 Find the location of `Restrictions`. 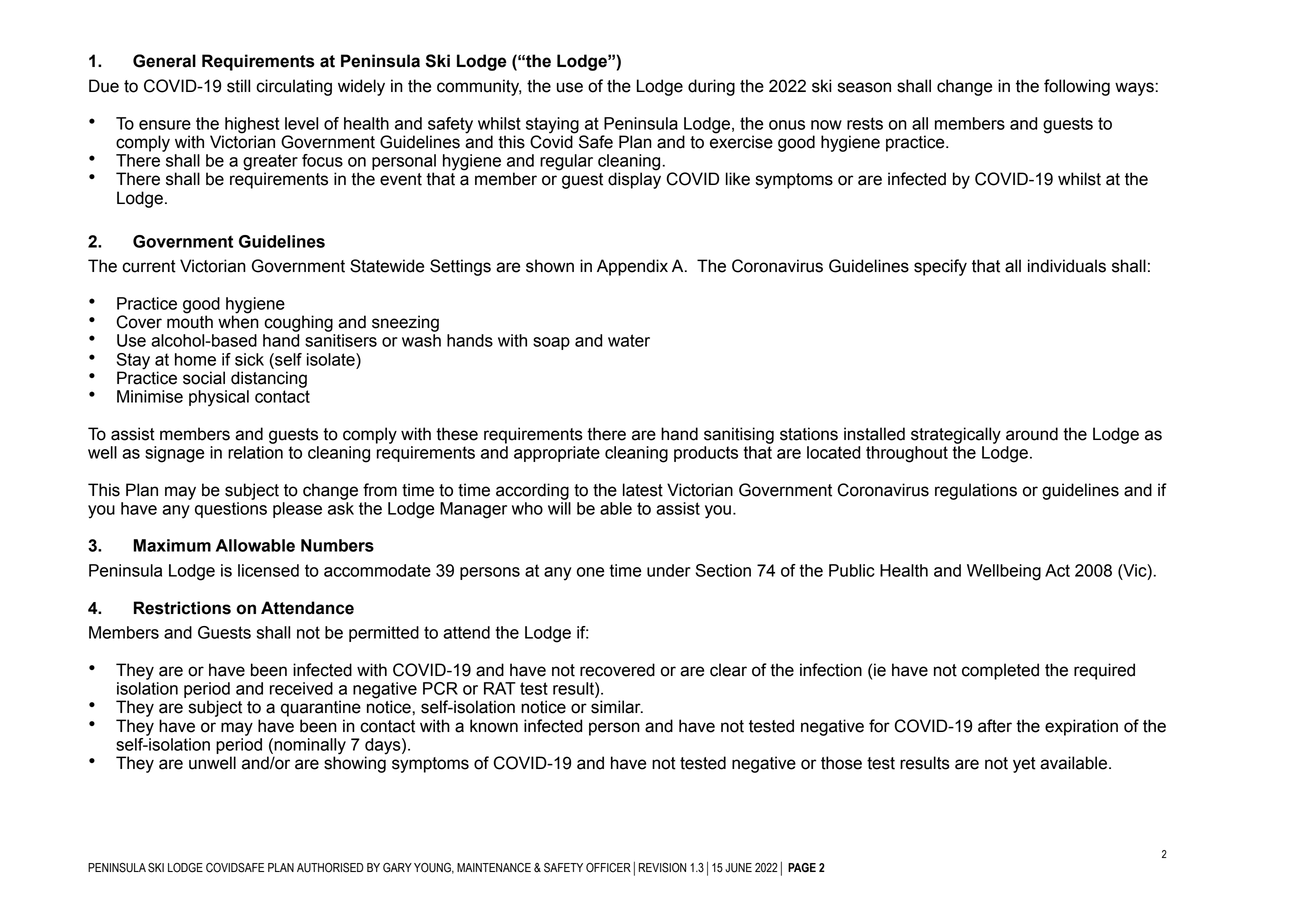

Restrictions is located at coordinates (182, 608).
